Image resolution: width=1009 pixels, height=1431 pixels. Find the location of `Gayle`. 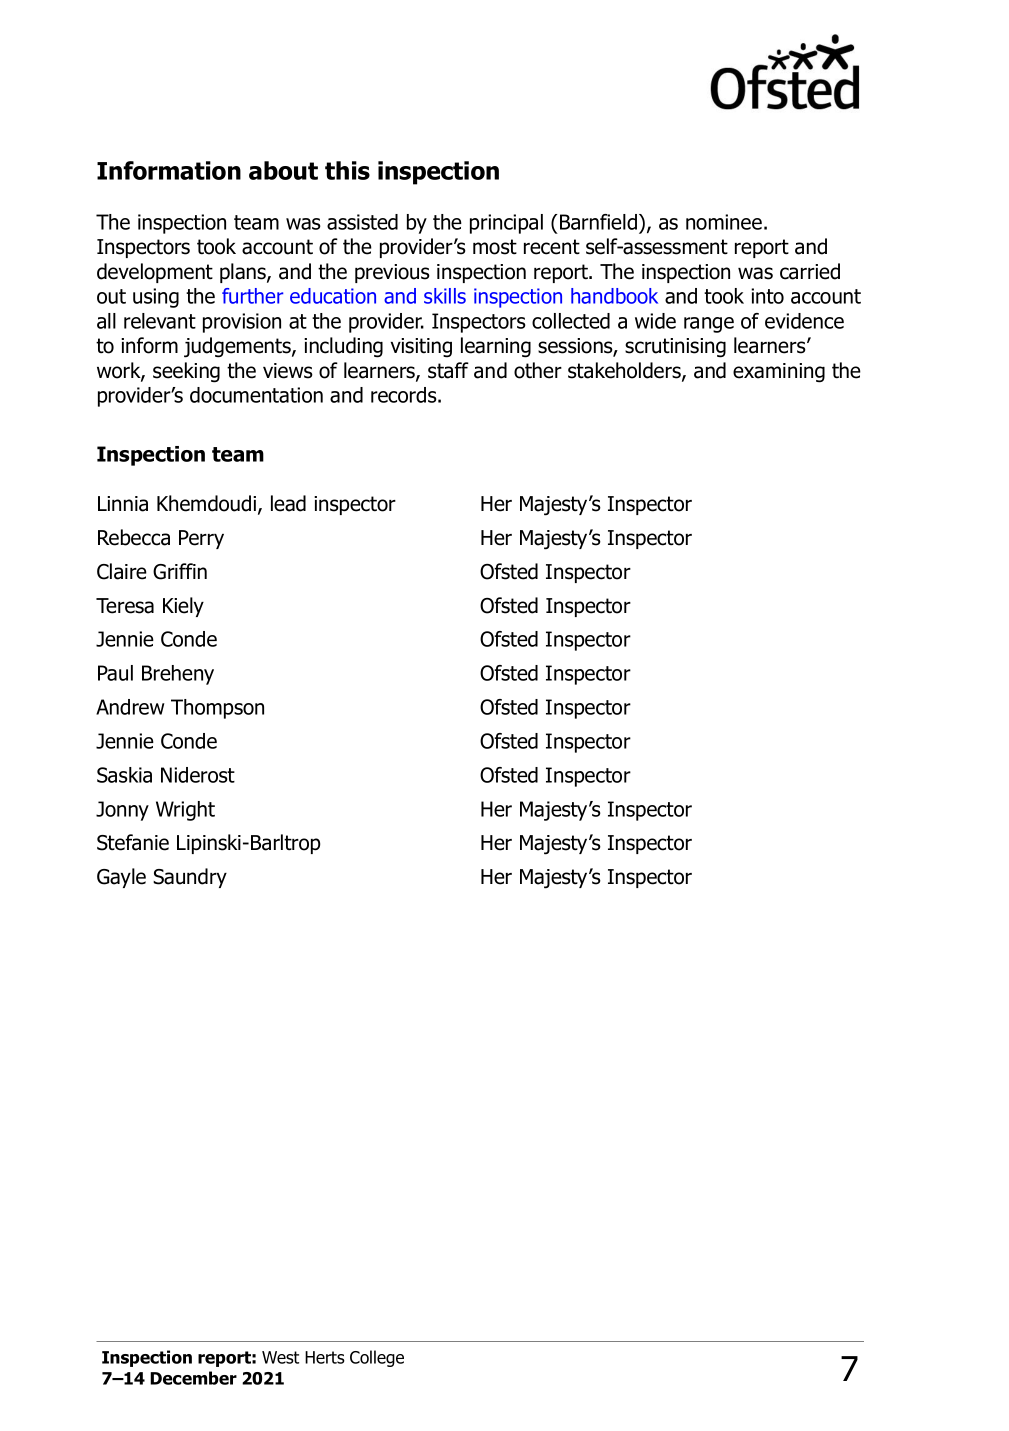

Gayle is located at coordinates (121, 878).
